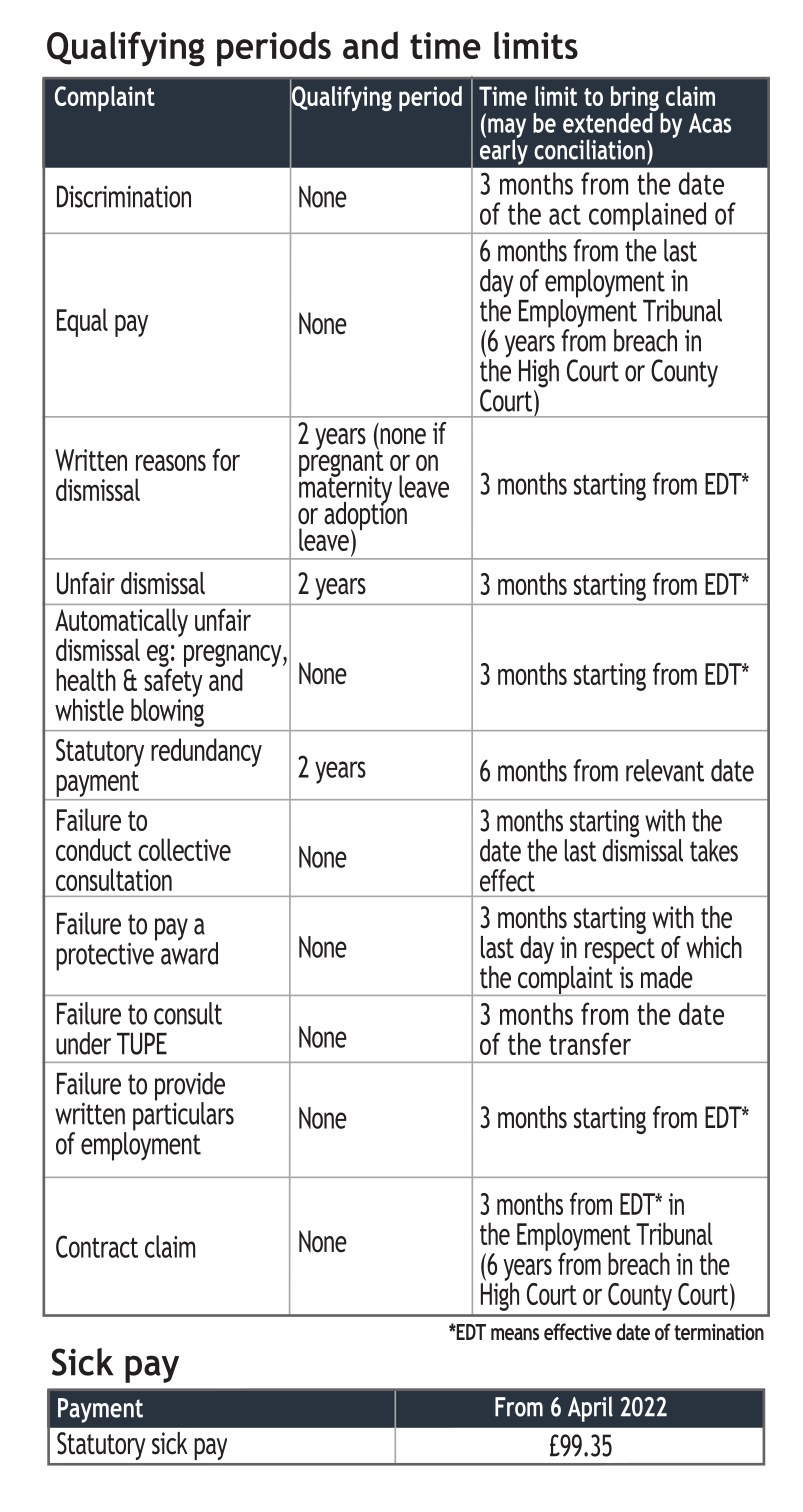 Image resolution: width=803 pixels, height=1512 pixels. I want to click on may, so click(507, 129).
